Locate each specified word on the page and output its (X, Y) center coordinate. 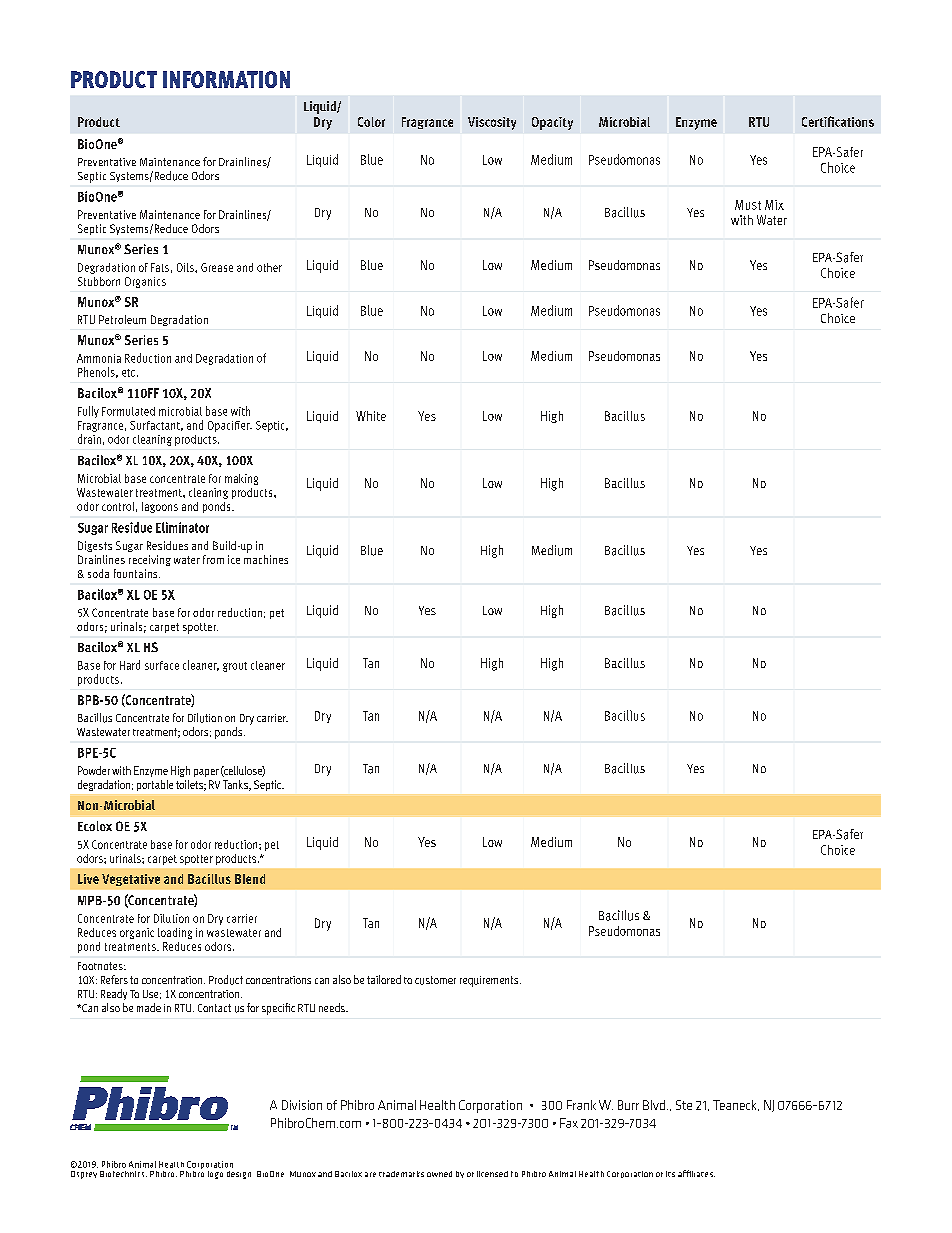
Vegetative (131, 880)
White (371, 416)
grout (235, 667)
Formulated (128, 411)
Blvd (654, 1105)
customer (435, 980)
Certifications (838, 121)
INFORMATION (226, 79)
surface (162, 665)
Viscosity (492, 123)
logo (215, 1175)
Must (748, 205)
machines (266, 558)
